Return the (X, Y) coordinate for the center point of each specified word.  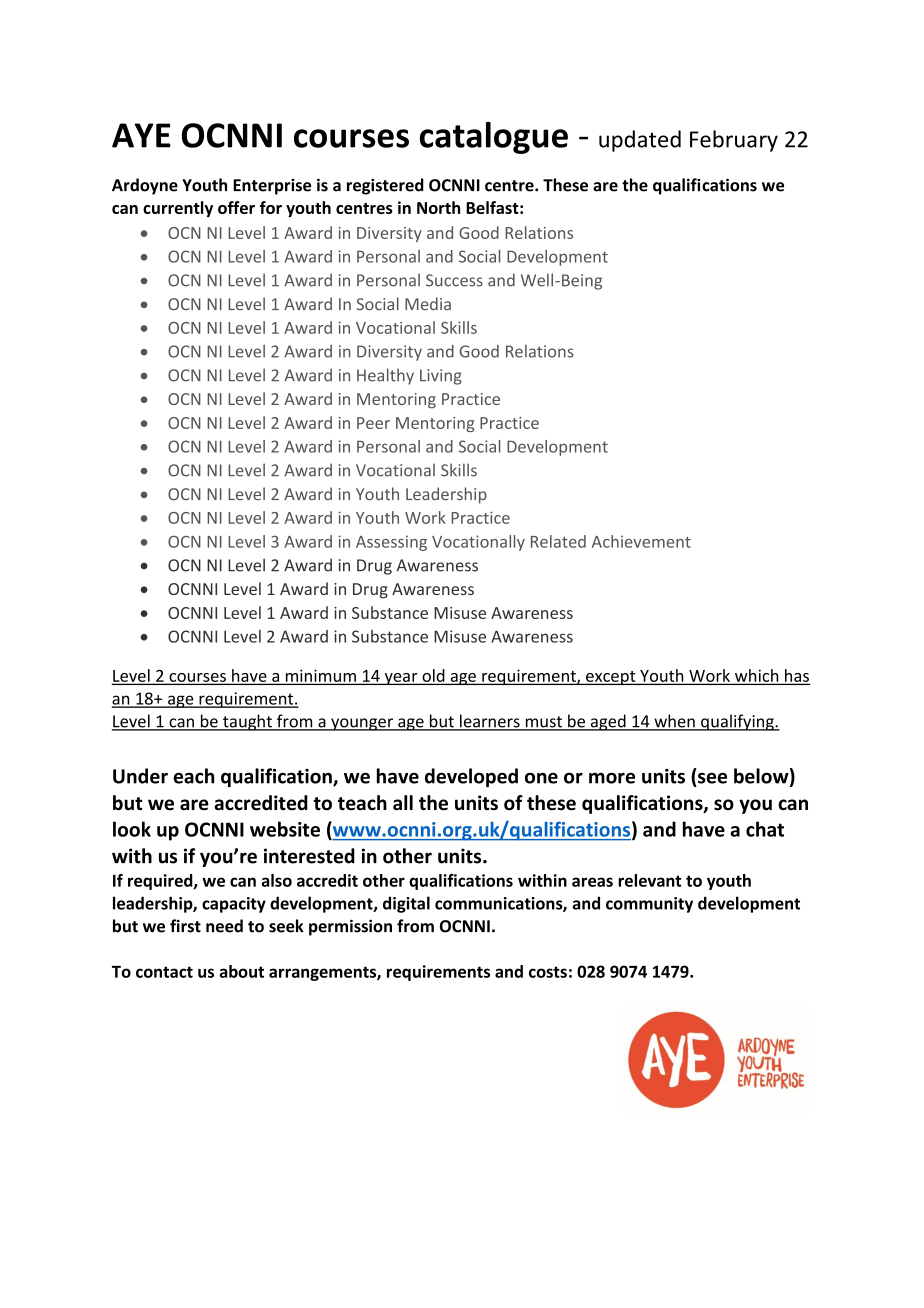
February (734, 141)
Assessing (391, 543)
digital (406, 904)
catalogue (494, 138)
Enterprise (272, 187)
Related (558, 541)
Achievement (641, 541)
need (224, 926)
